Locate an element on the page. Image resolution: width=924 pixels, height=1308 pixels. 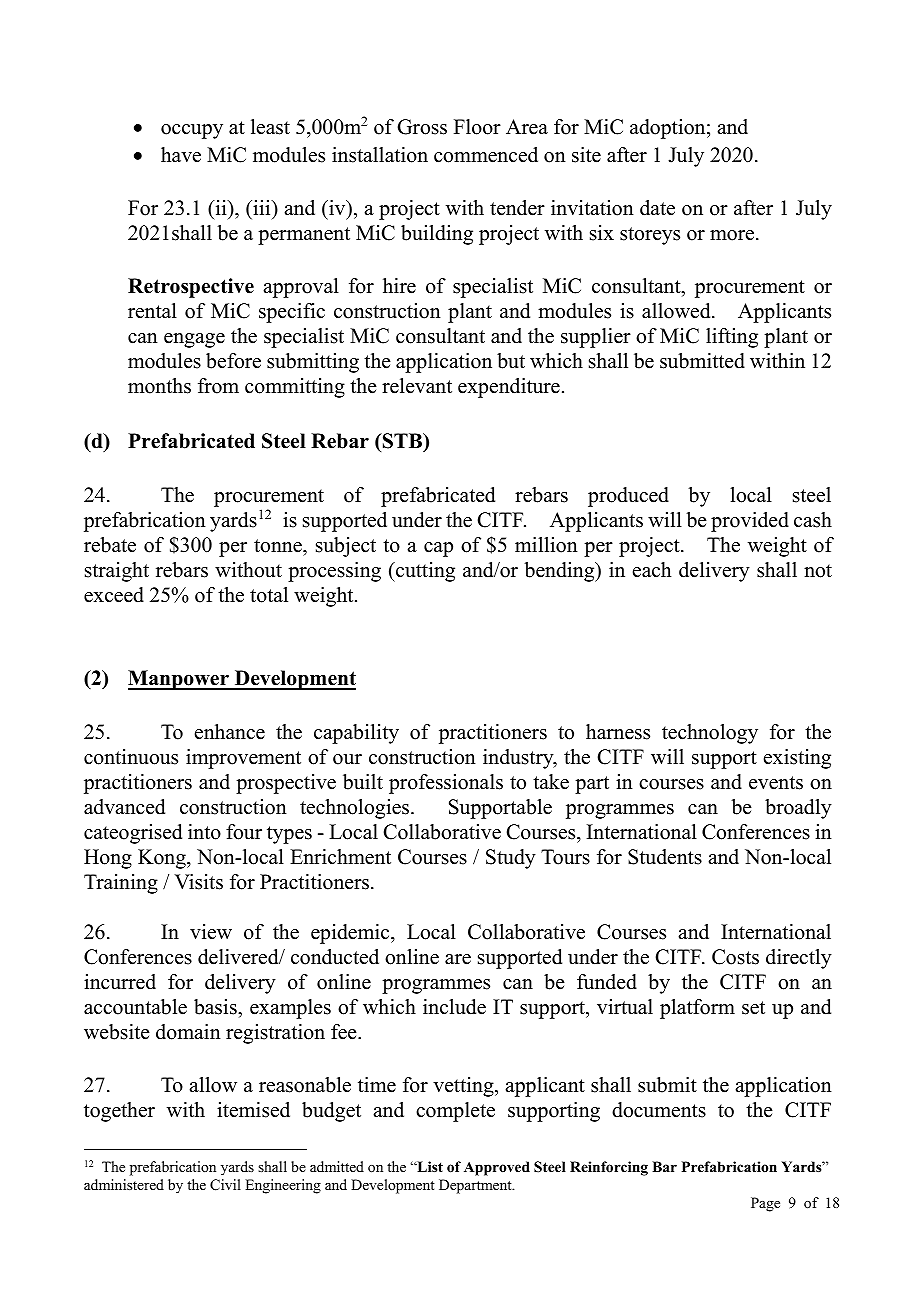
Page is located at coordinates (765, 1204).
